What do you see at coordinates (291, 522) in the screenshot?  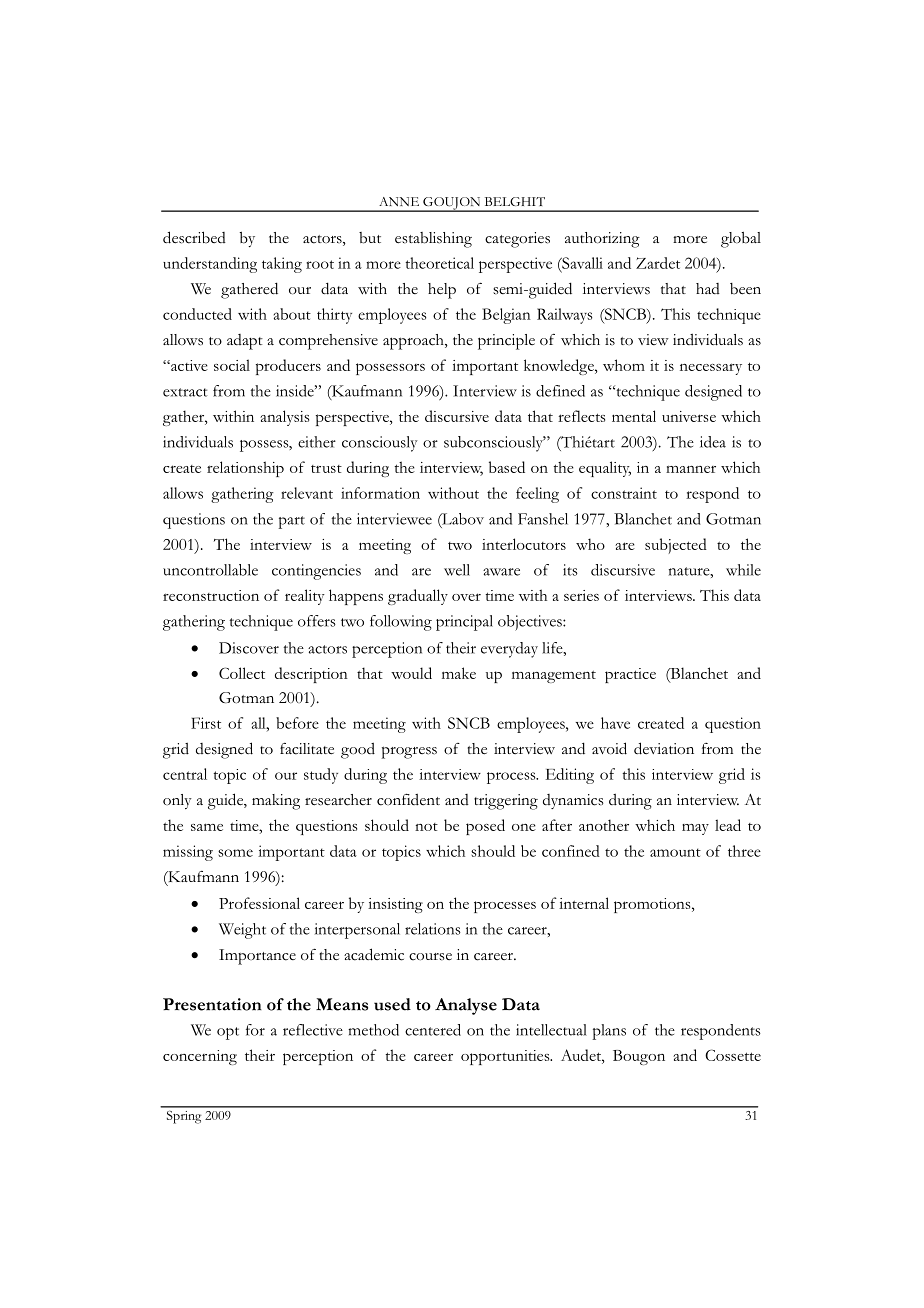 I see `part` at bounding box center [291, 522].
